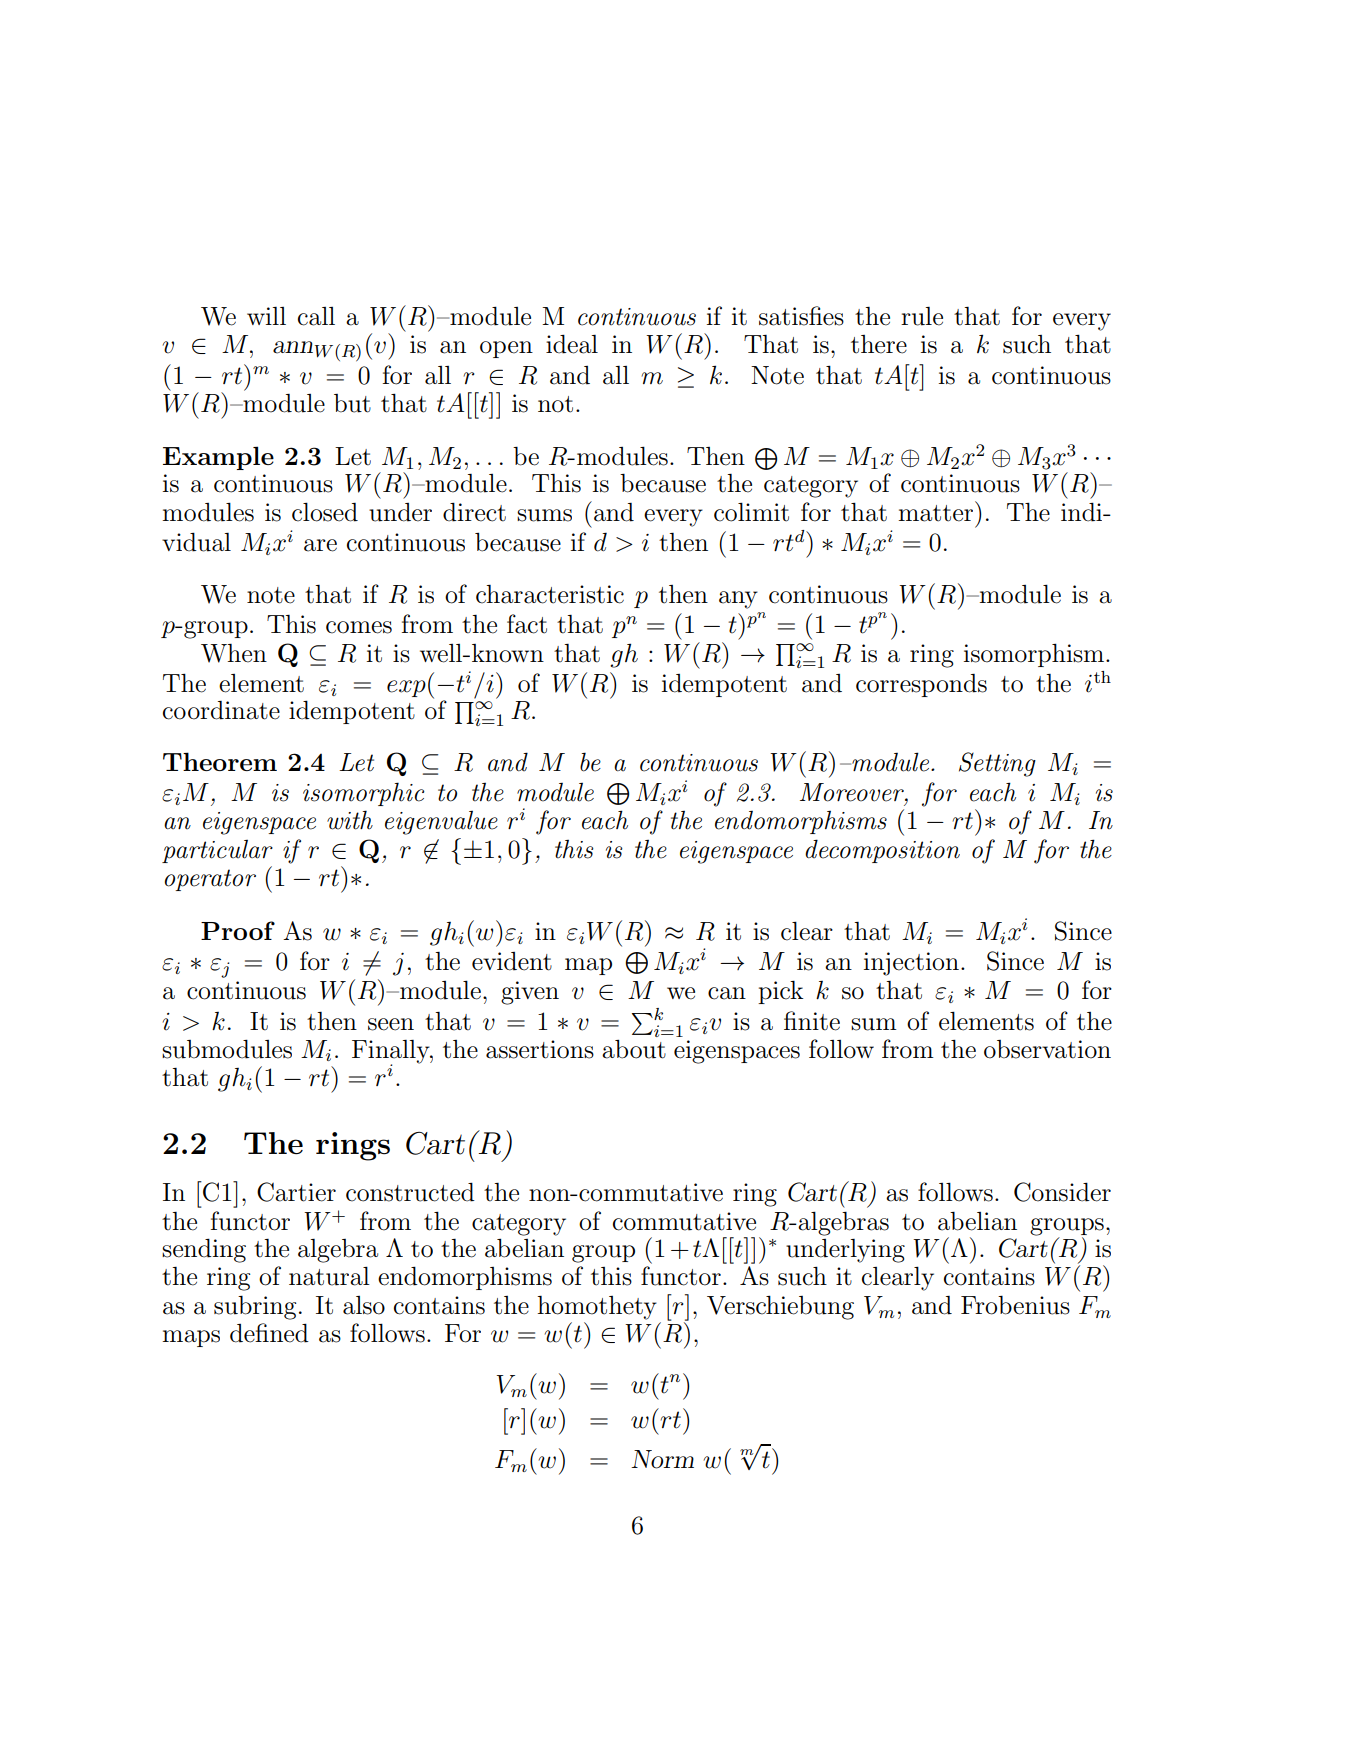  I want to click on coordinate, so click(221, 710).
